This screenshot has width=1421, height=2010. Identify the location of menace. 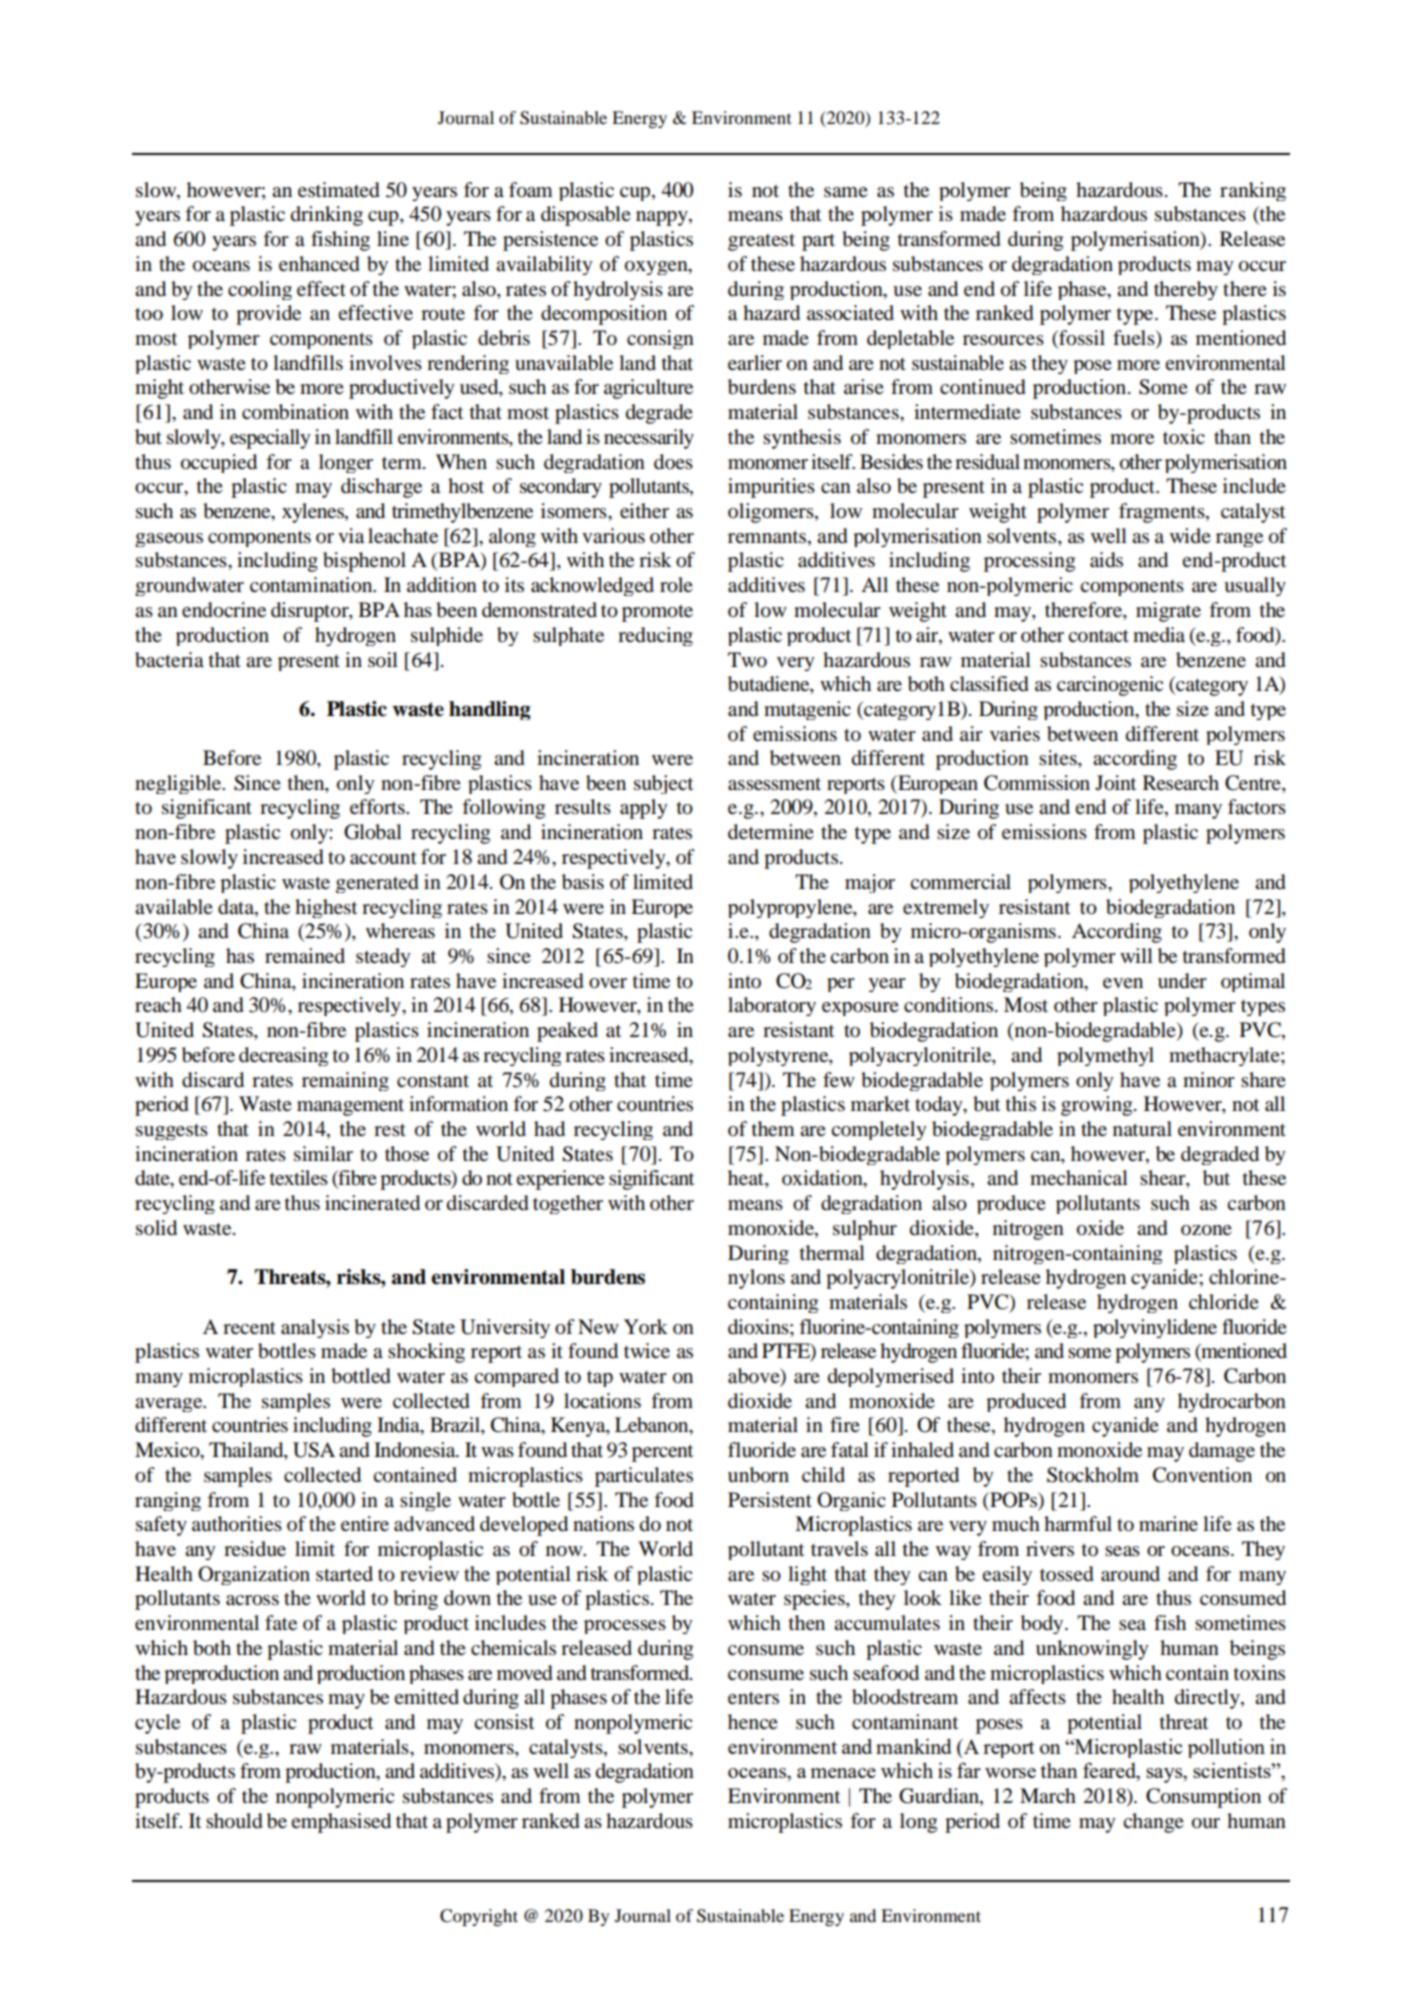
(843, 1773).
